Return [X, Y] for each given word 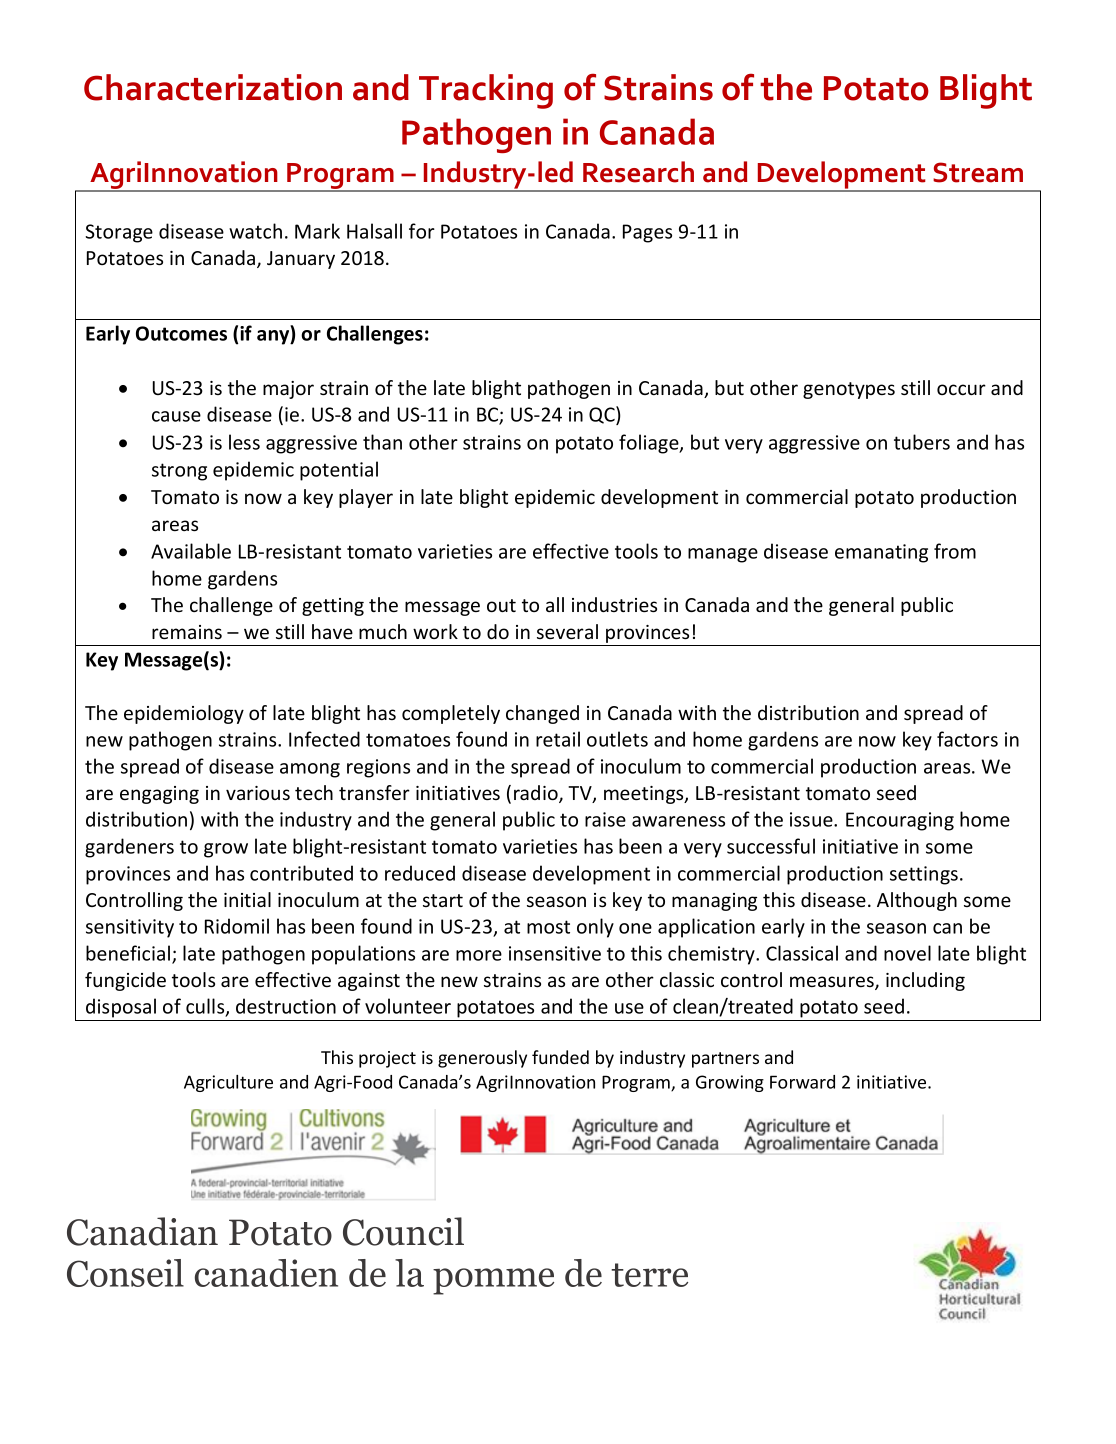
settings [924, 875]
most [548, 927]
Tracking [486, 91]
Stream [978, 172]
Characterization [213, 87]
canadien [266, 1273]
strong [179, 472]
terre [649, 1275]
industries [614, 604]
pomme [493, 1281]
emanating [881, 553]
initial [247, 899]
